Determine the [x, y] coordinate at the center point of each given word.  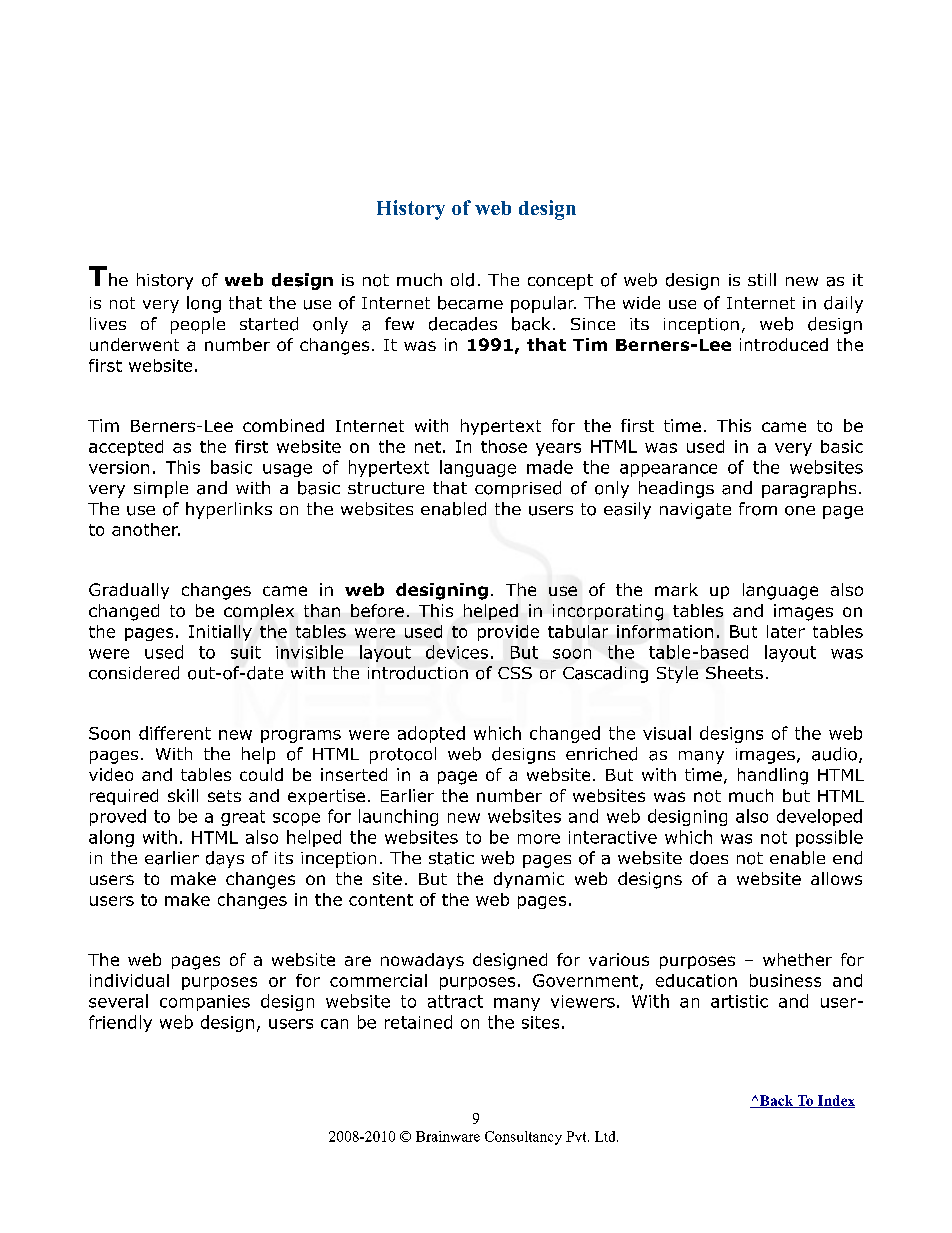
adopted [431, 734]
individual [129, 980]
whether [797, 959]
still [762, 279]
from [758, 509]
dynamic [529, 880]
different [175, 733]
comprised [518, 489]
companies [205, 1003]
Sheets [734, 672]
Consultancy [523, 1138]
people [198, 325]
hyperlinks [229, 510]
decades [463, 324]
